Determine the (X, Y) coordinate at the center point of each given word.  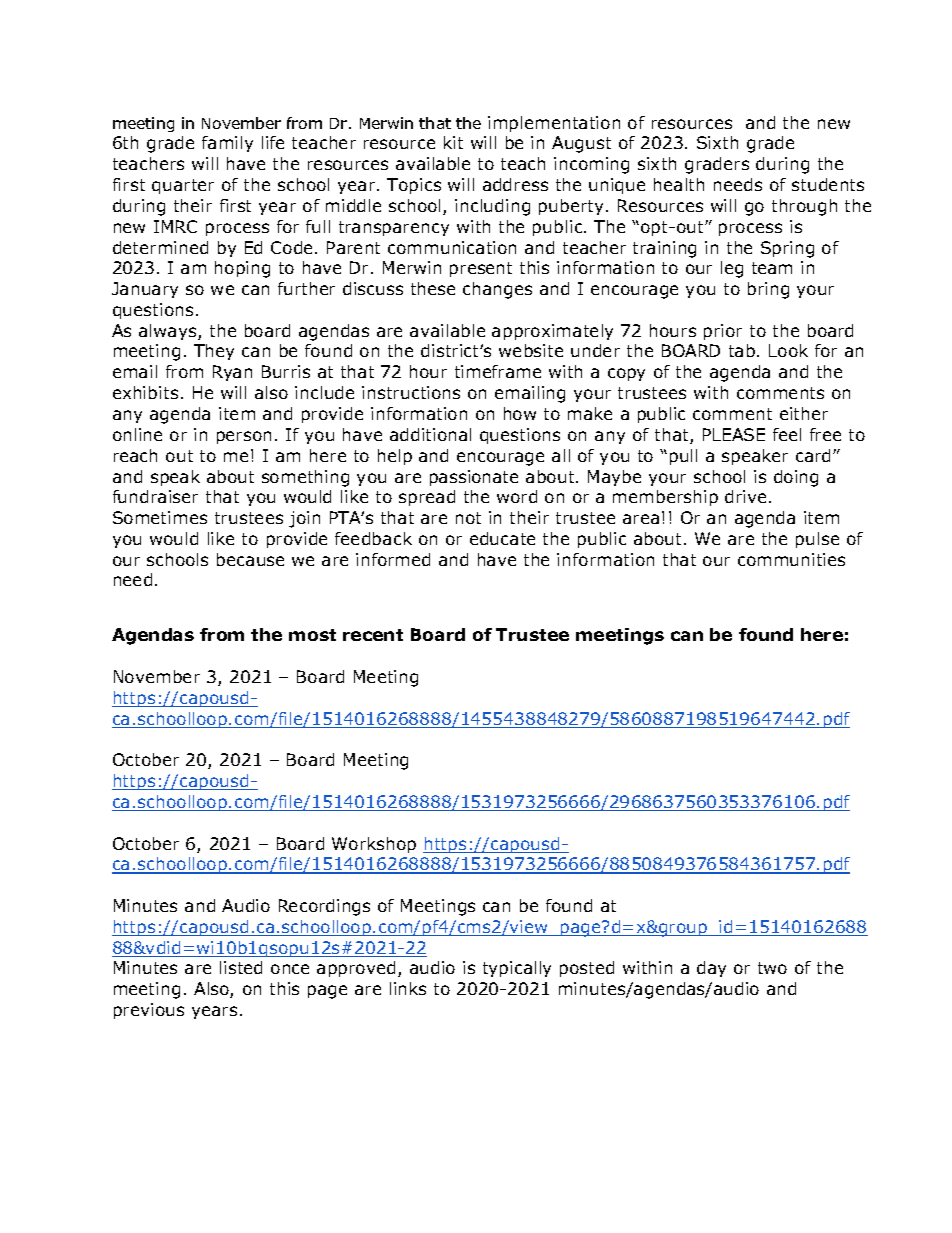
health (679, 184)
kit (453, 142)
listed (241, 967)
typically (517, 969)
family (227, 144)
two (772, 968)
